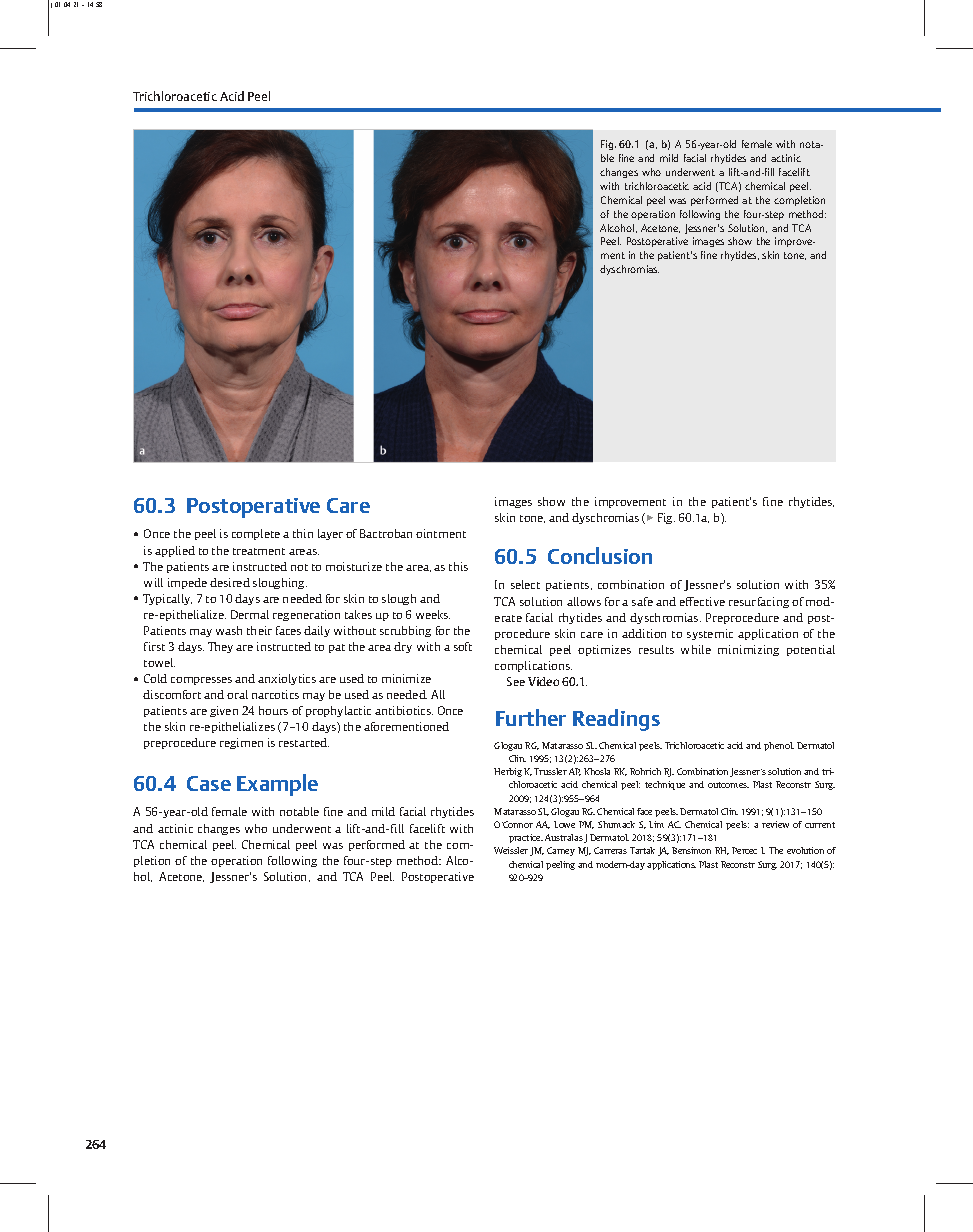 The height and width of the screenshot is (1232, 973). What do you see at coordinates (728, 785) in the screenshot?
I see `outcomes` at bounding box center [728, 785].
